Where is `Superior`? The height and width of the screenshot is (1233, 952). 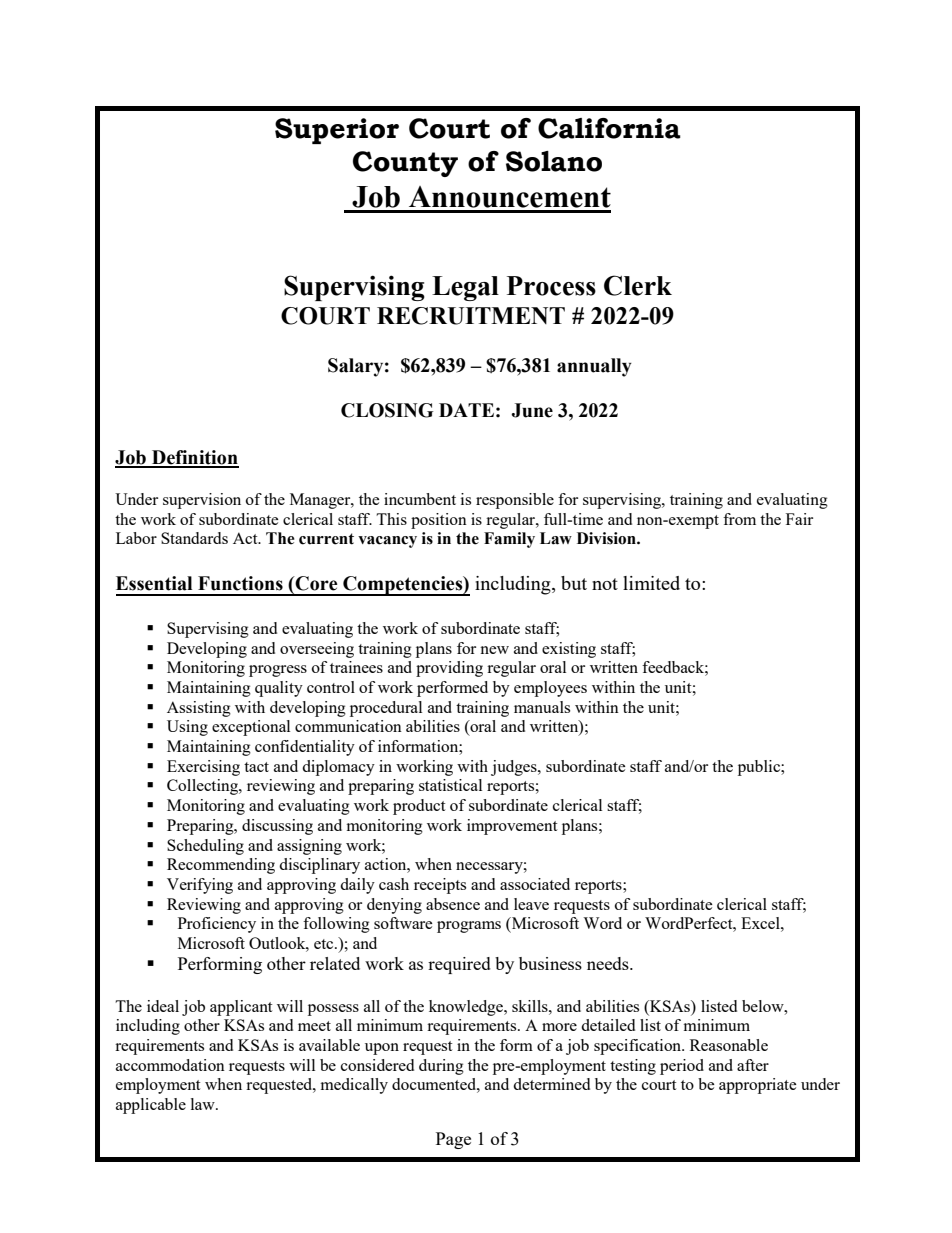 Superior is located at coordinates (337, 131).
